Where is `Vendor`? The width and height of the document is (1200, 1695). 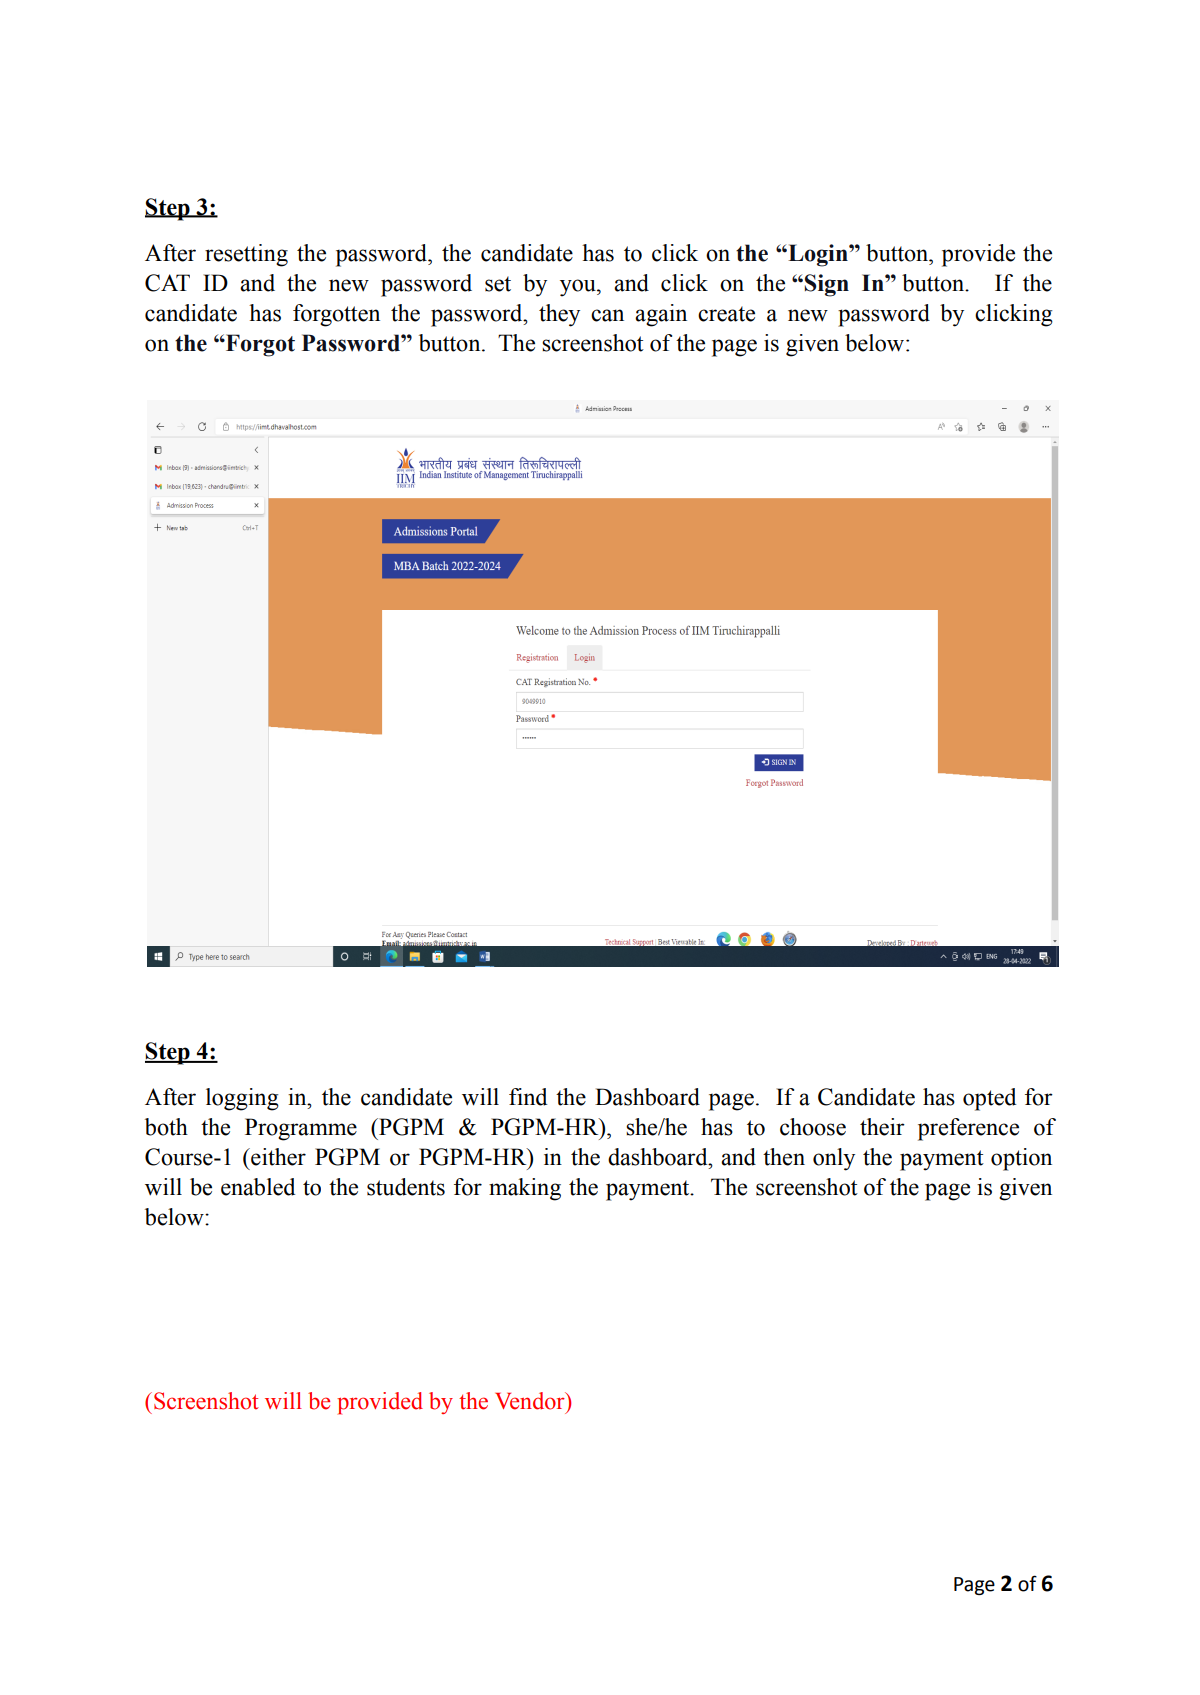
Vendor is located at coordinates (531, 1401).
